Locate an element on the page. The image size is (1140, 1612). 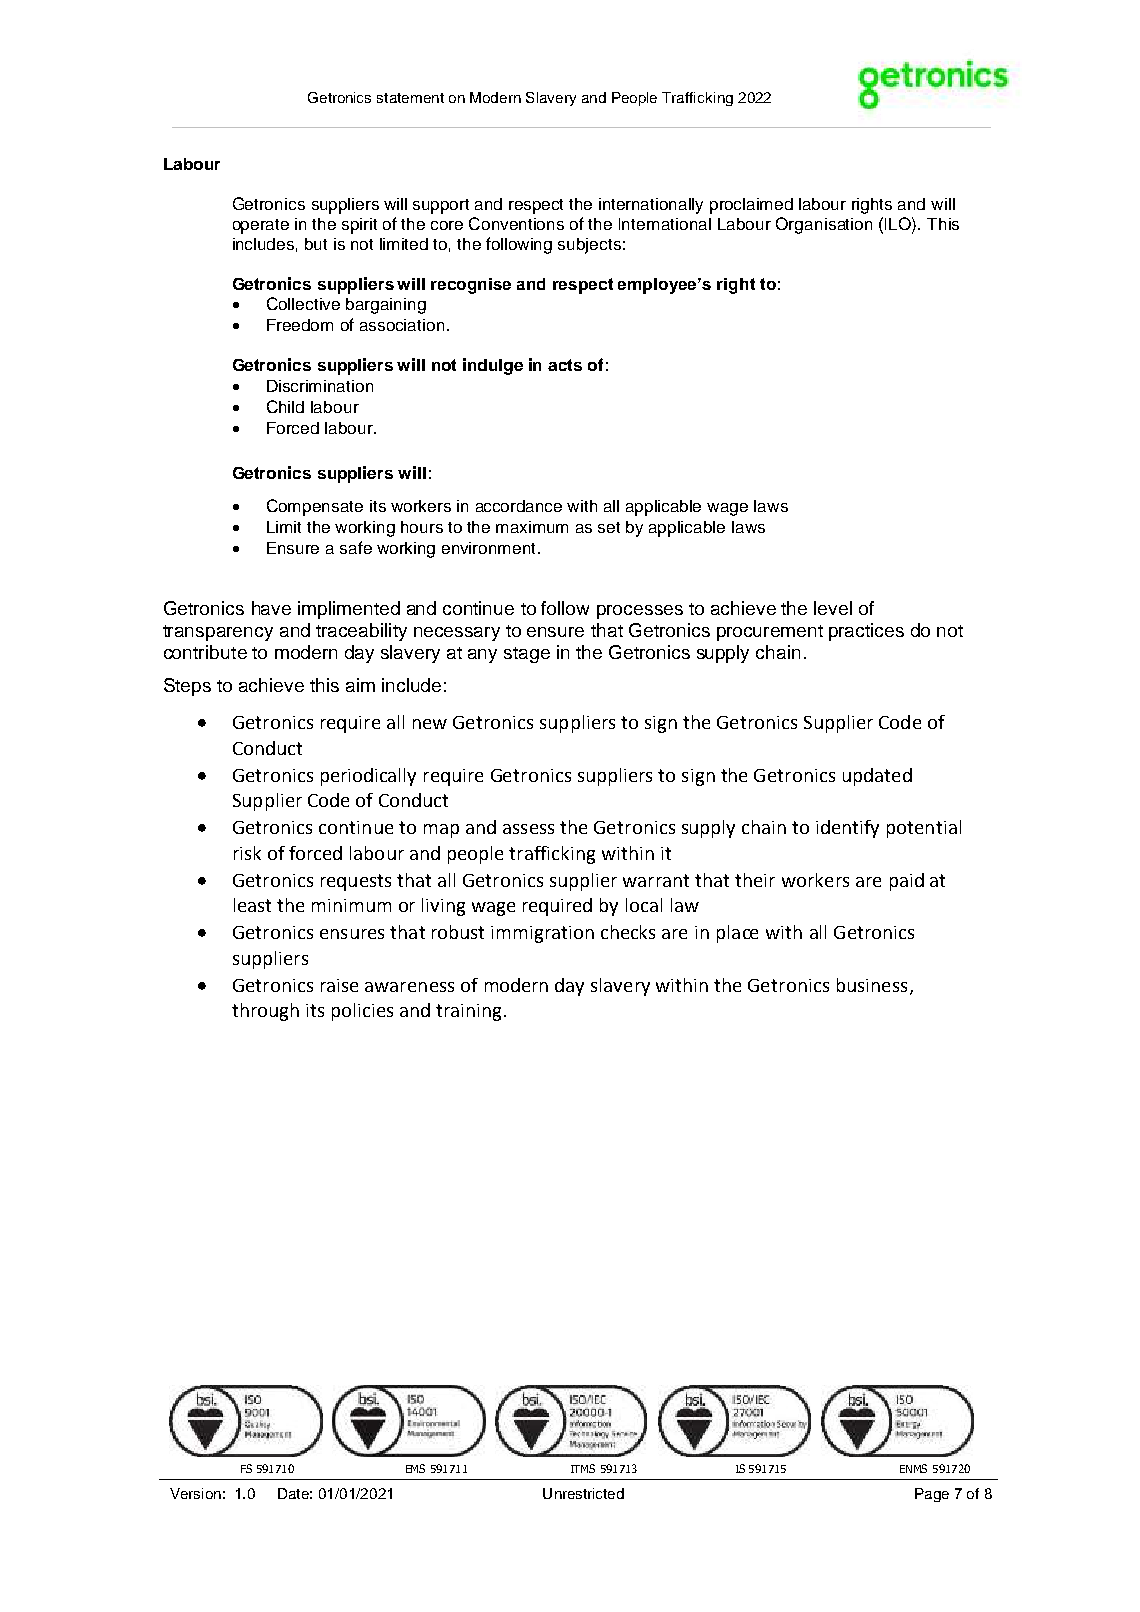
operate is located at coordinates (261, 226).
